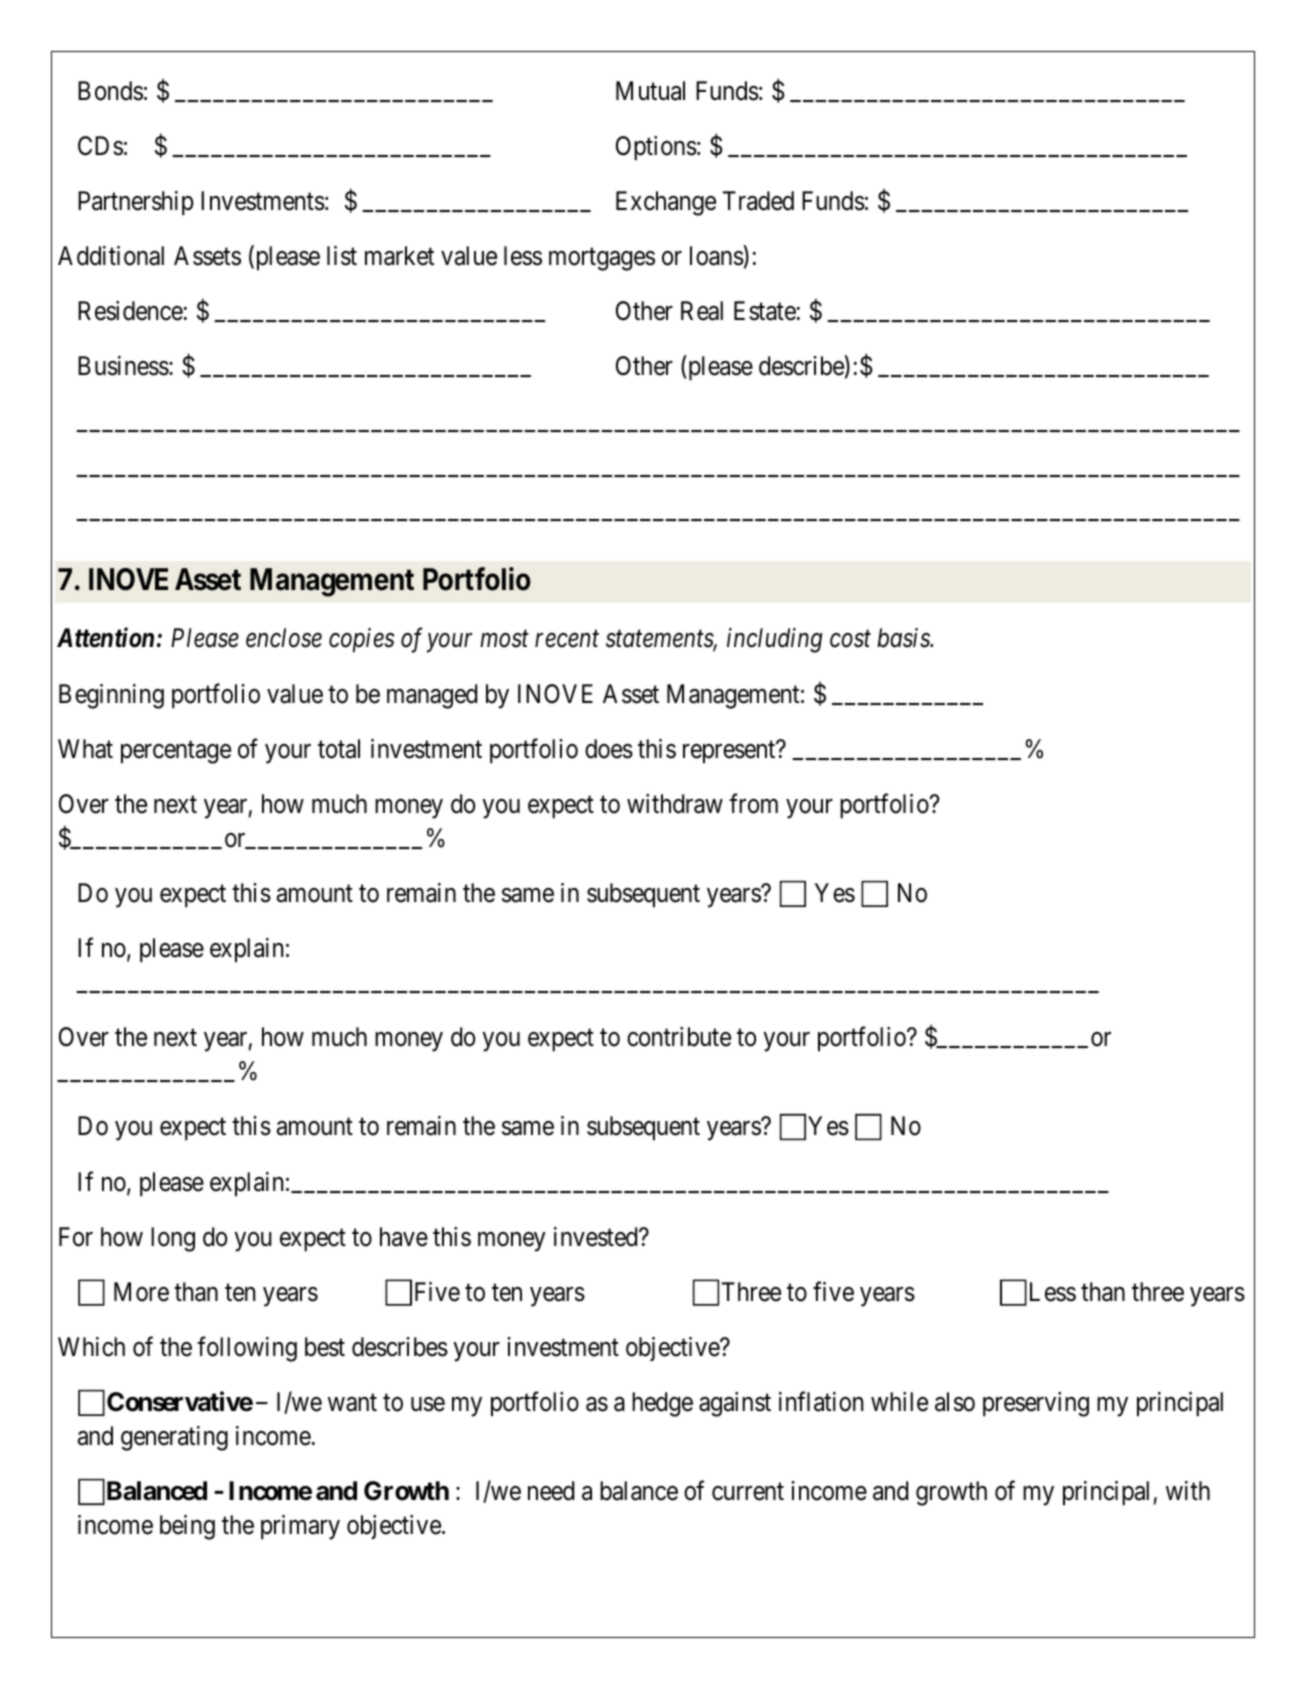 This screenshot has width=1306, height=1689. What do you see at coordinates (758, 201) in the screenshot?
I see `Traded` at bounding box center [758, 201].
